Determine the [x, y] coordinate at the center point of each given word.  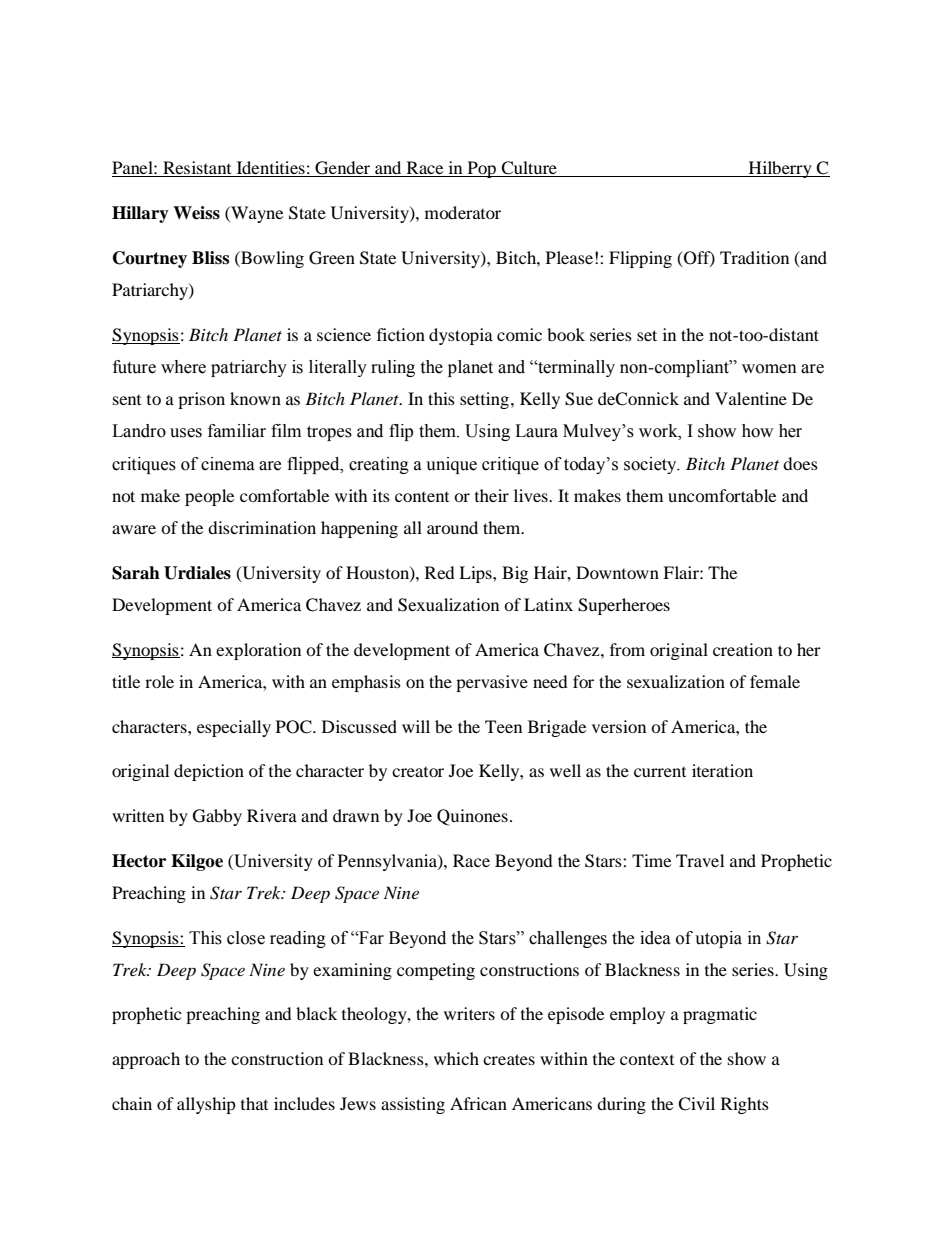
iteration [722, 770]
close [246, 938]
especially [234, 728]
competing [436, 971]
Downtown [617, 572]
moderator [463, 212]
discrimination [262, 527]
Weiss [196, 213]
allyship [206, 1105]
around [452, 527]
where [183, 367]
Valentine [751, 398]
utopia [718, 939]
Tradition [754, 257]
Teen [503, 726]
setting [486, 400]
